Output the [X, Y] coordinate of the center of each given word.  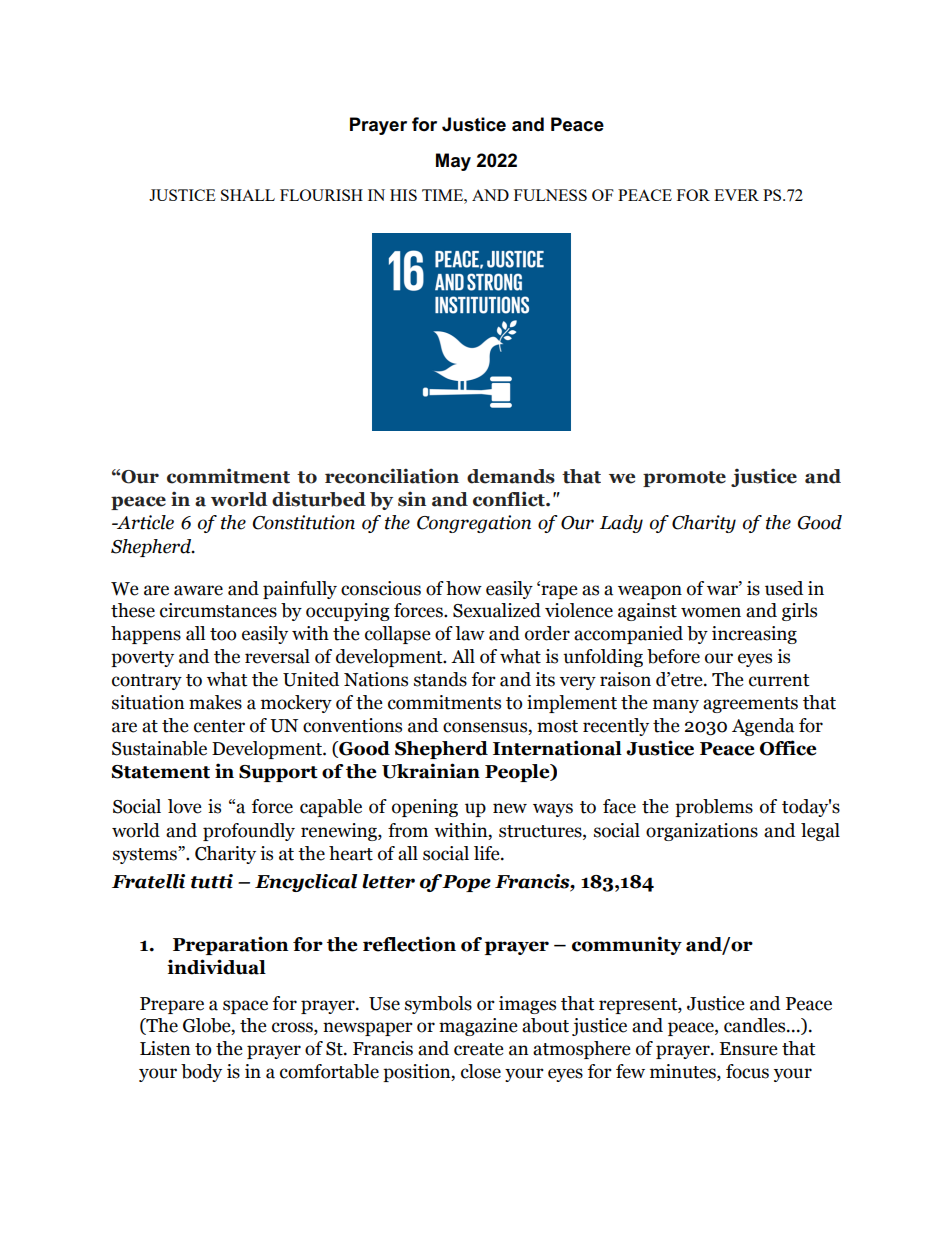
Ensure [749, 1049]
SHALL [248, 195]
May [453, 162]
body [201, 1073]
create [479, 1049]
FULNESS [550, 195]
